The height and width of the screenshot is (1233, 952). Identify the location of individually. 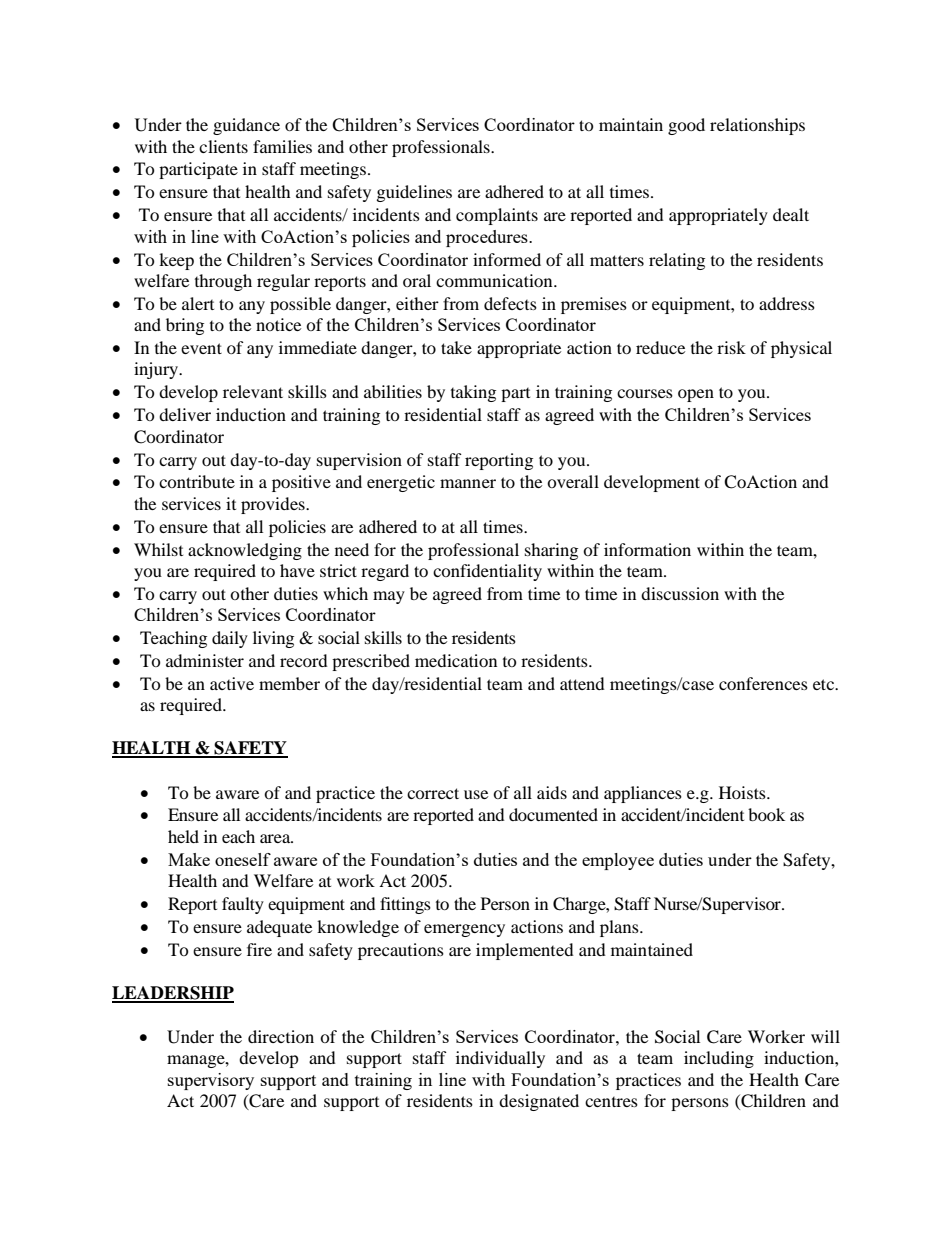
(500, 1059).
